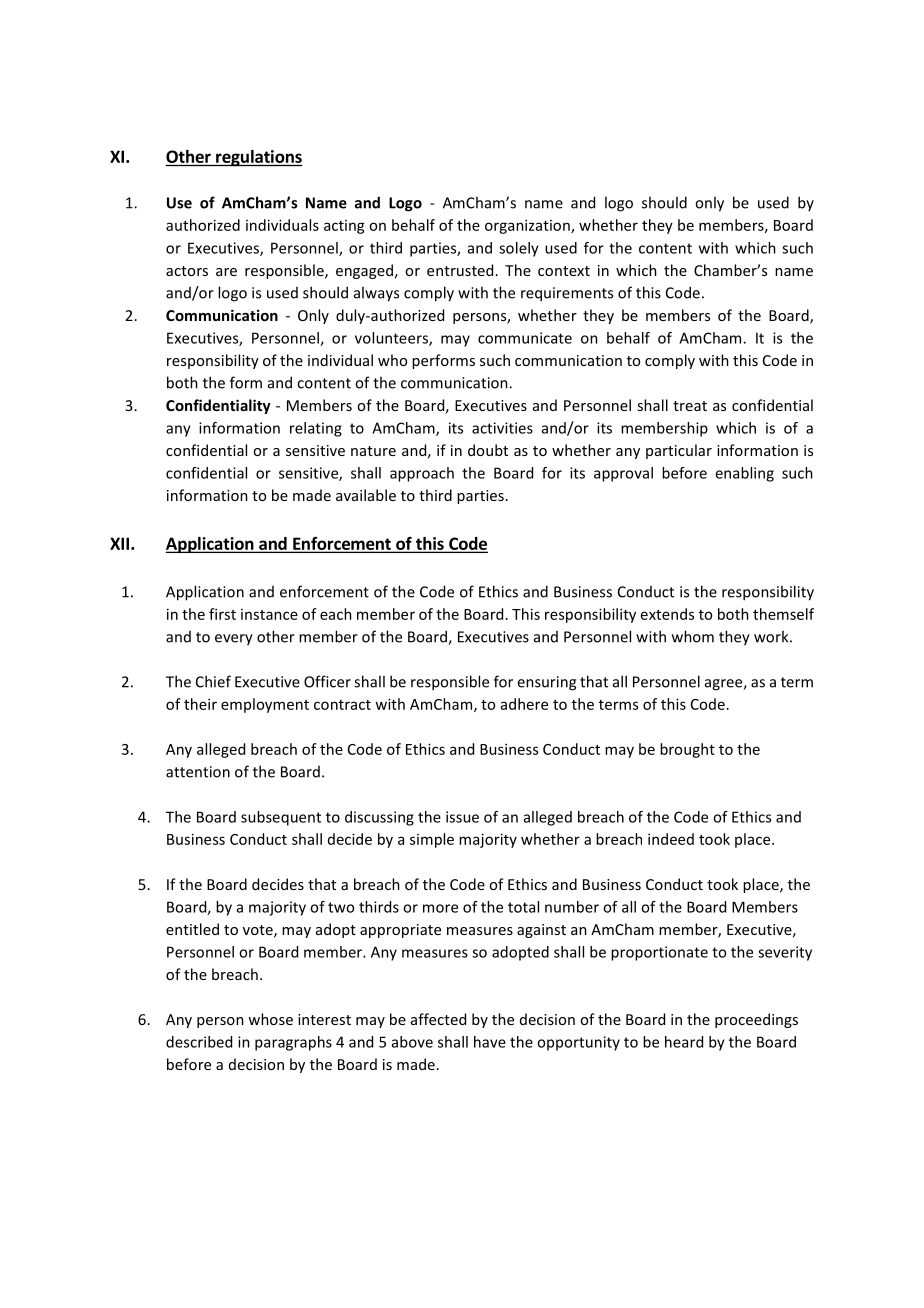  What do you see at coordinates (222, 614) in the document?
I see `first` at bounding box center [222, 614].
